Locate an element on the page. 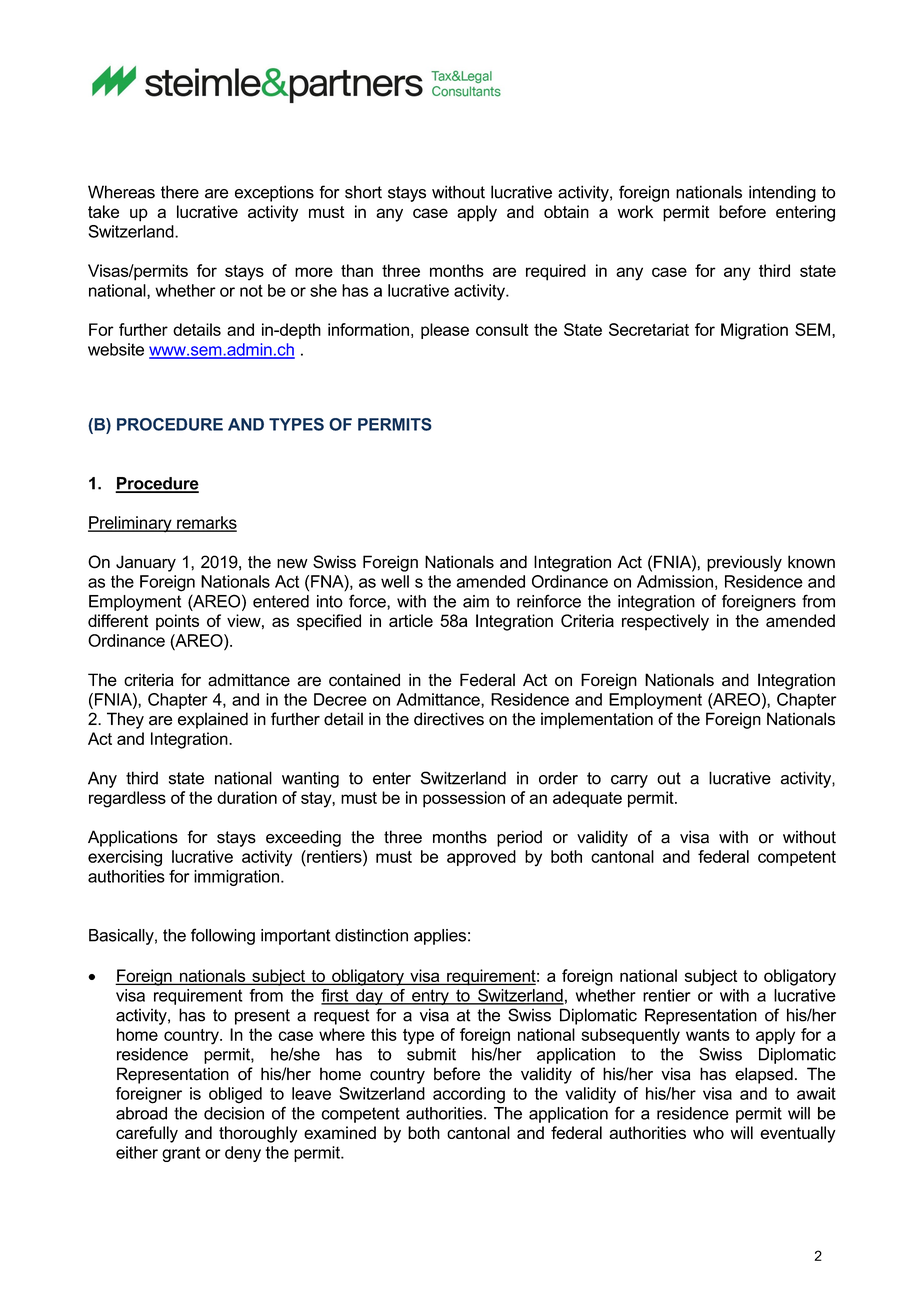  explained is located at coordinates (213, 720).
